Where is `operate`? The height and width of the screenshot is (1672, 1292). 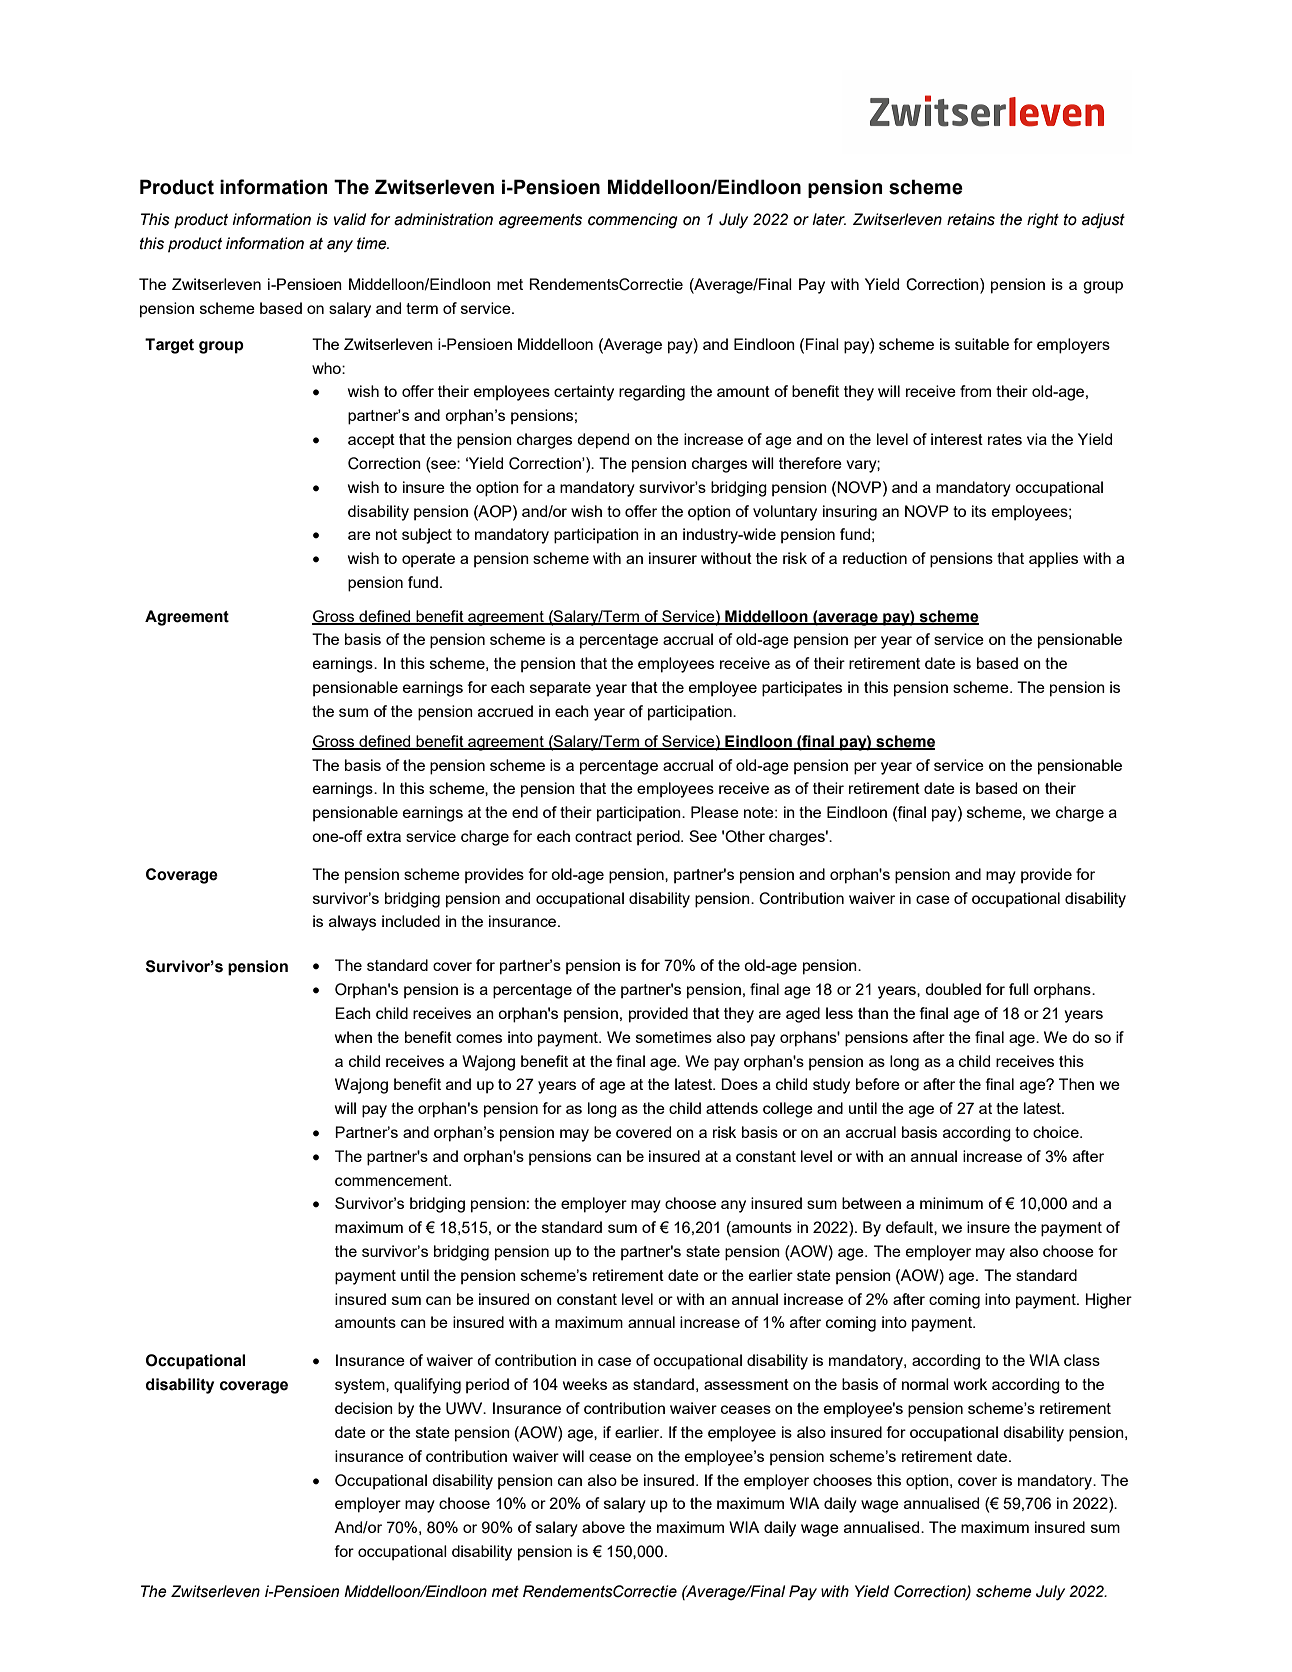
operate is located at coordinates (428, 560).
